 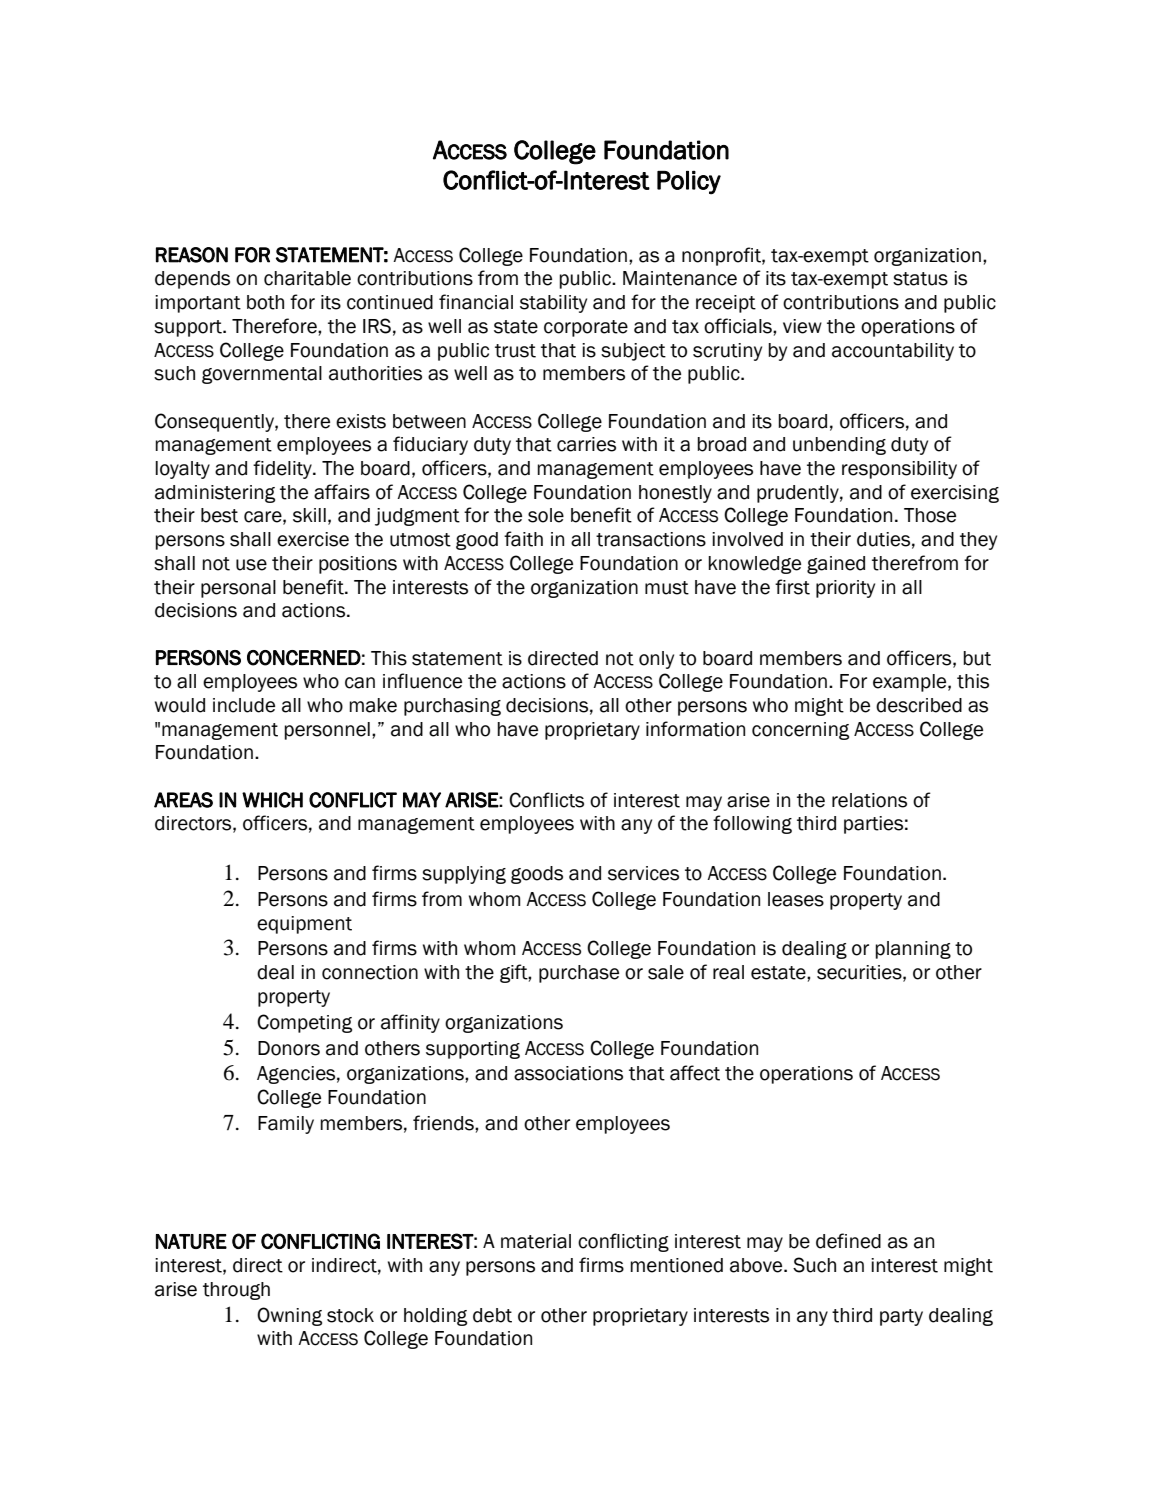 I want to click on equipment, so click(x=304, y=925).
